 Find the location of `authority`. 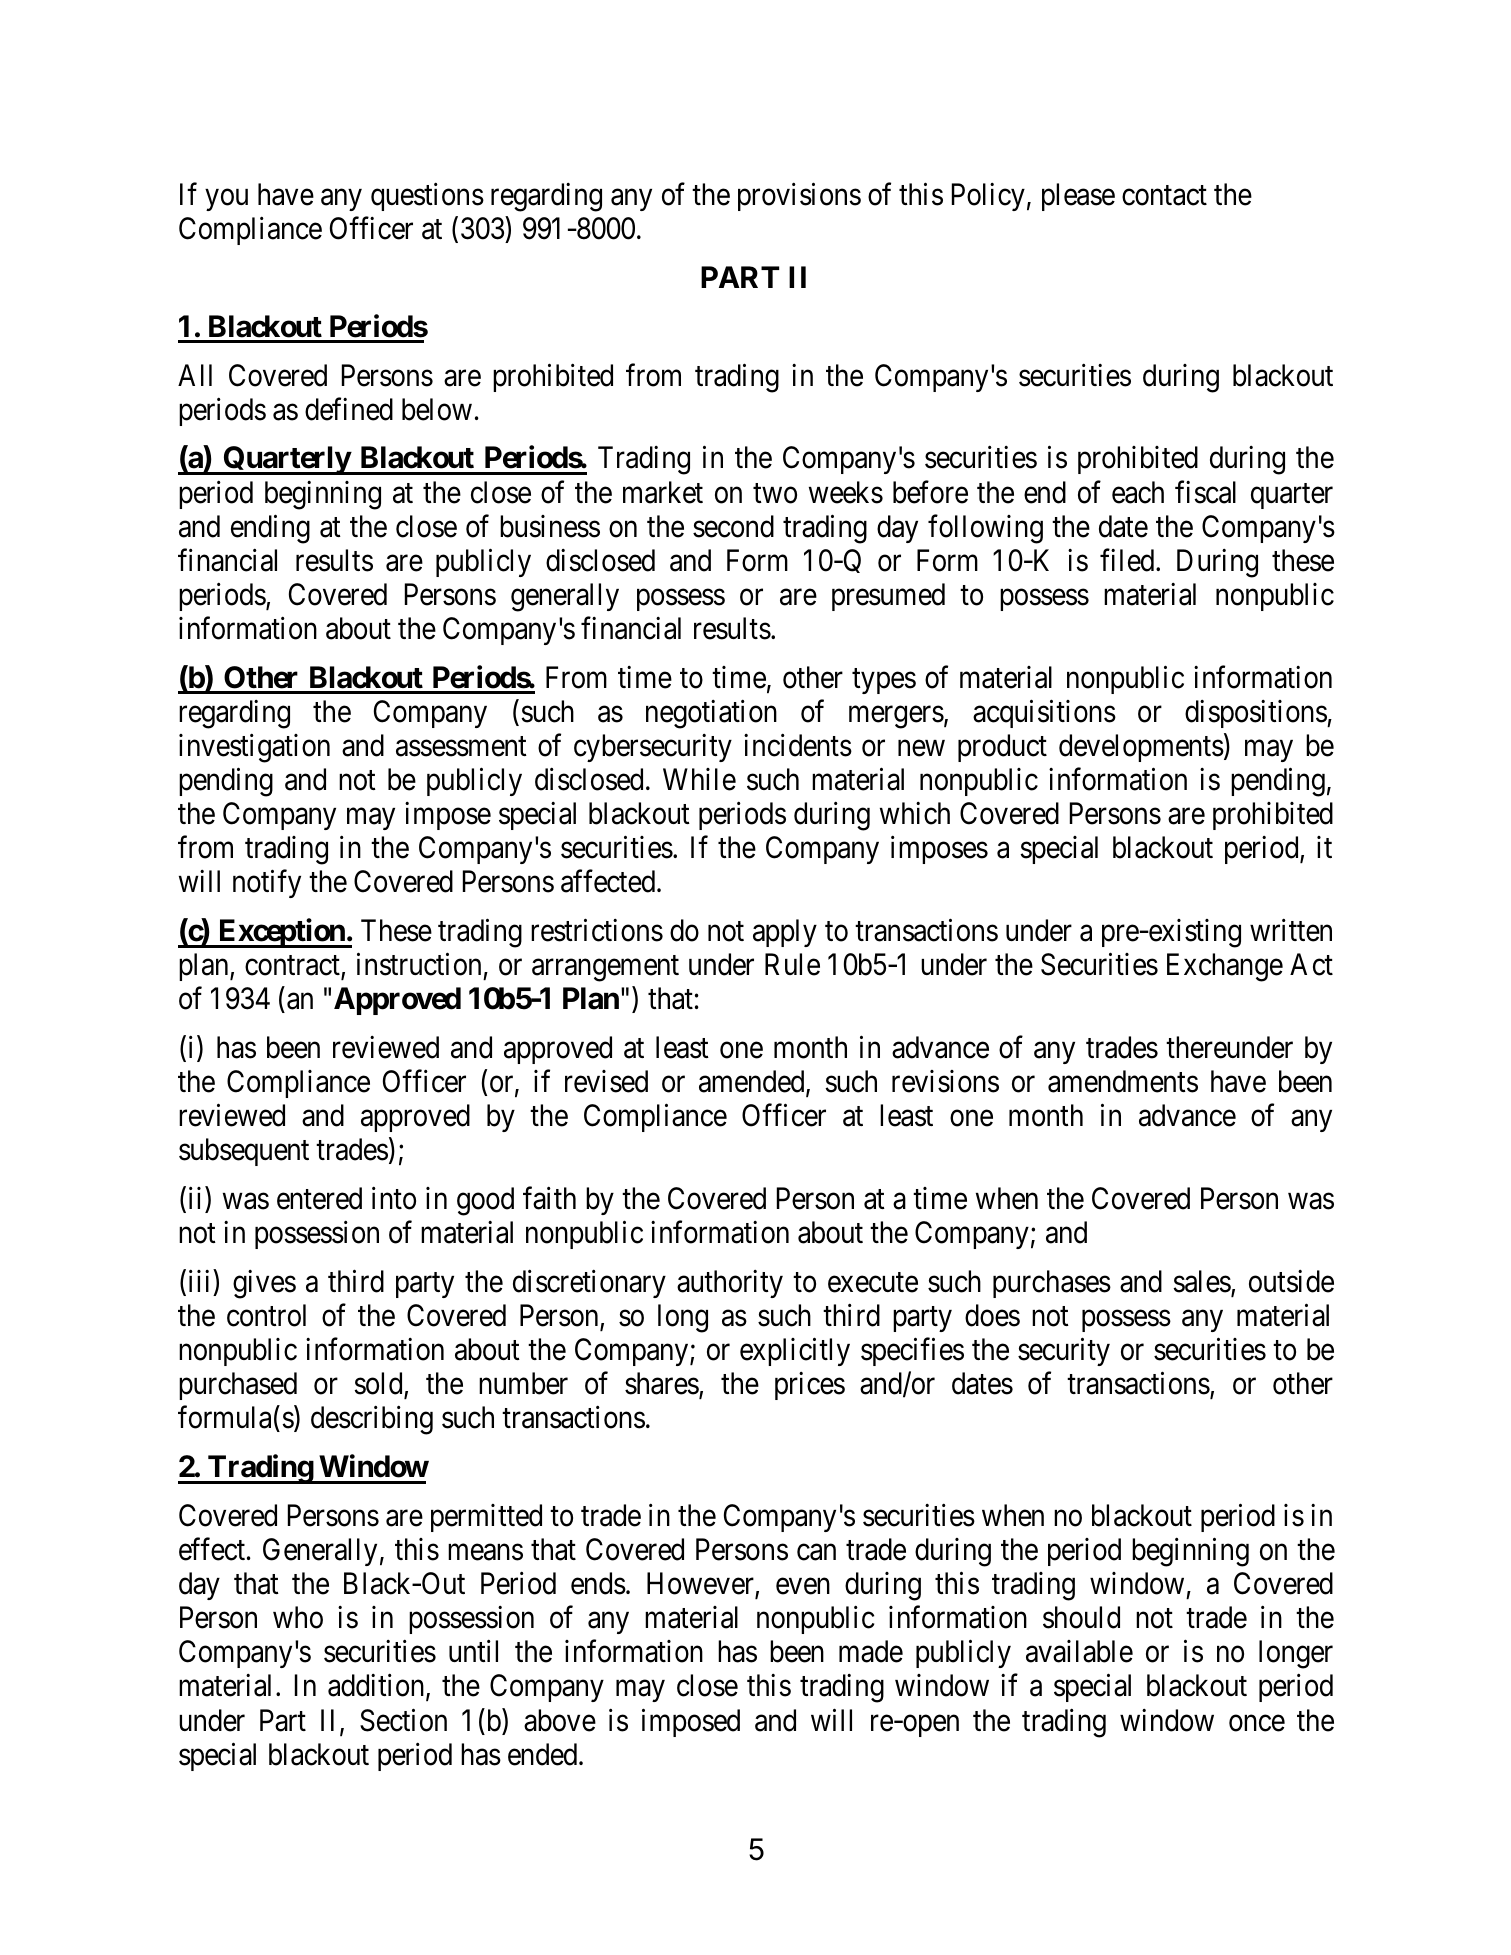

authority is located at coordinates (730, 1284).
